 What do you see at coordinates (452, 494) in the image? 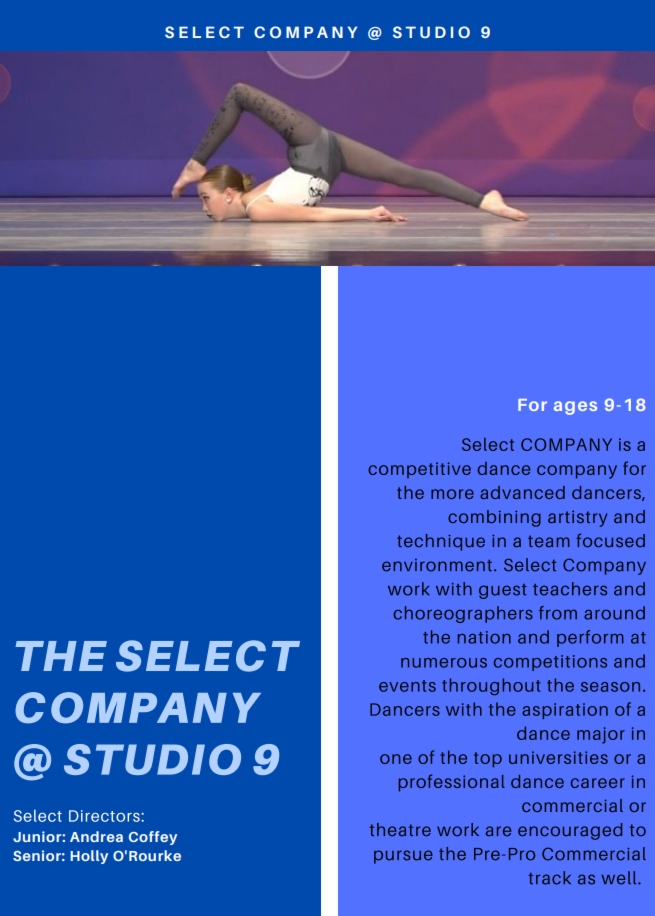
I see `more` at bounding box center [452, 494].
